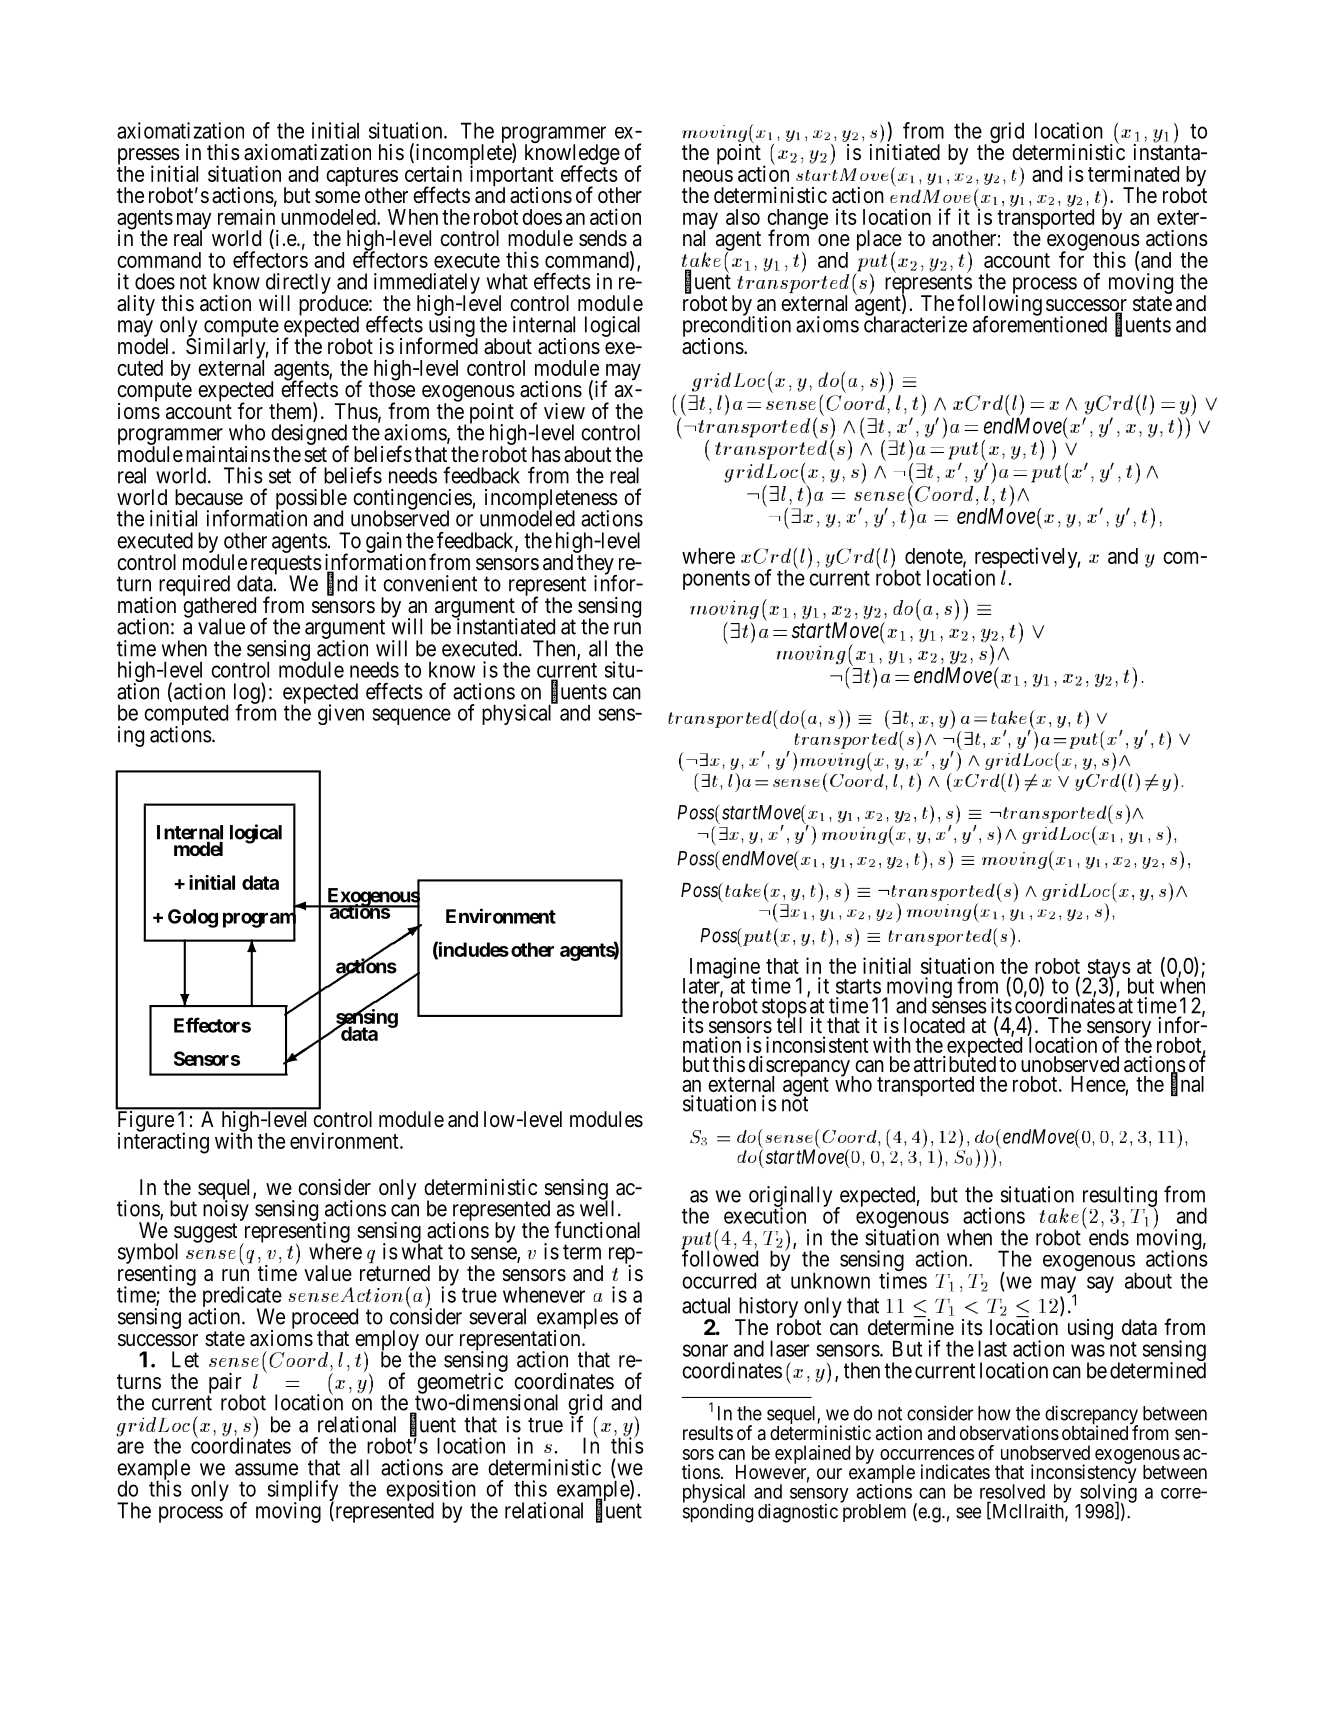 This page has height=1713, width=1324. Describe the element at coordinates (246, 216) in the page. I see `remain` at that location.
